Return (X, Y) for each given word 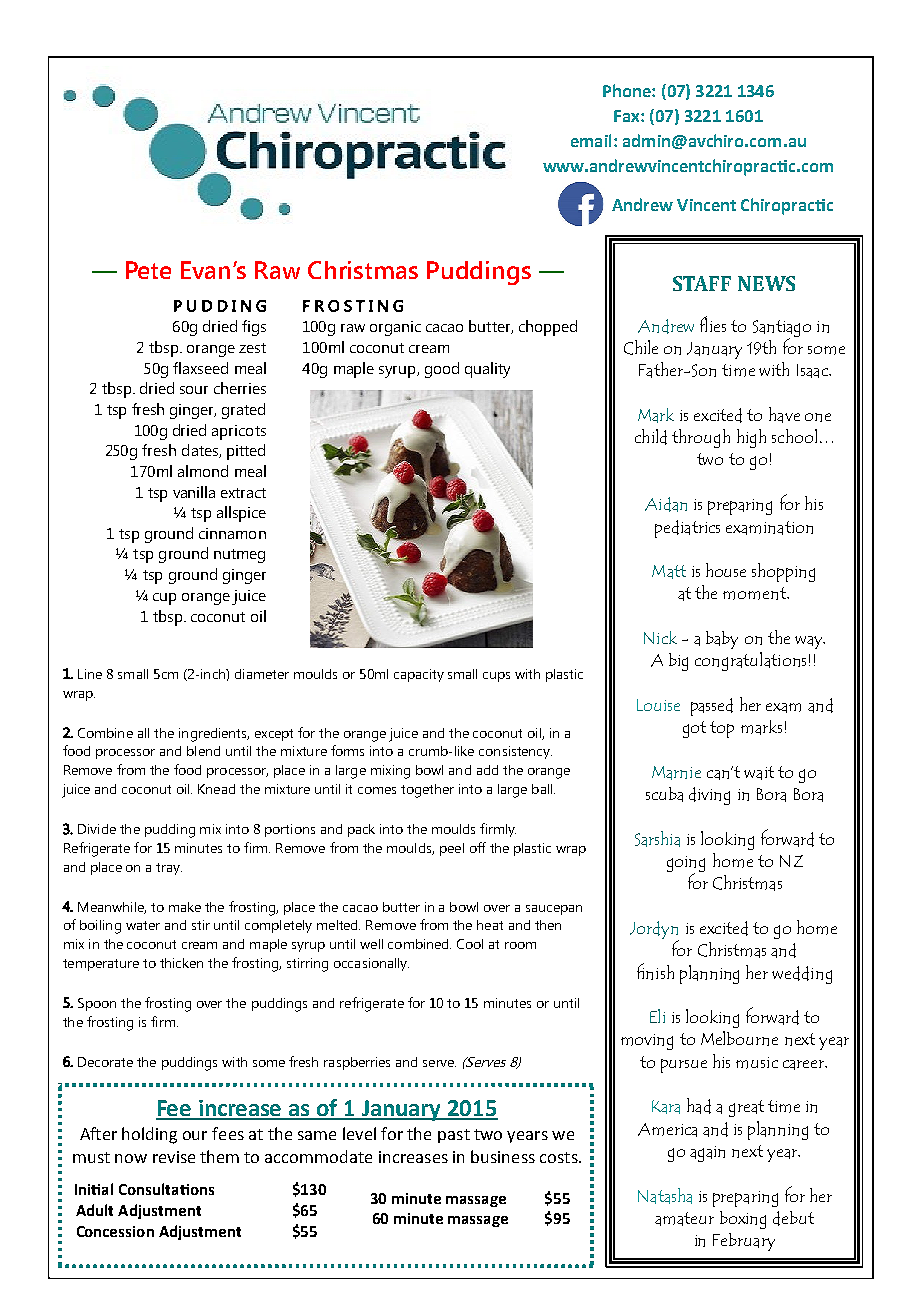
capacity (419, 675)
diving (709, 796)
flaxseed (200, 368)
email (591, 140)
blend (203, 751)
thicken (181, 963)
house (726, 570)
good (442, 370)
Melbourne (739, 1038)
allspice (241, 514)
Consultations (166, 1189)
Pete (148, 270)
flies (713, 324)
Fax (628, 116)
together (427, 791)
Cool (470, 944)
